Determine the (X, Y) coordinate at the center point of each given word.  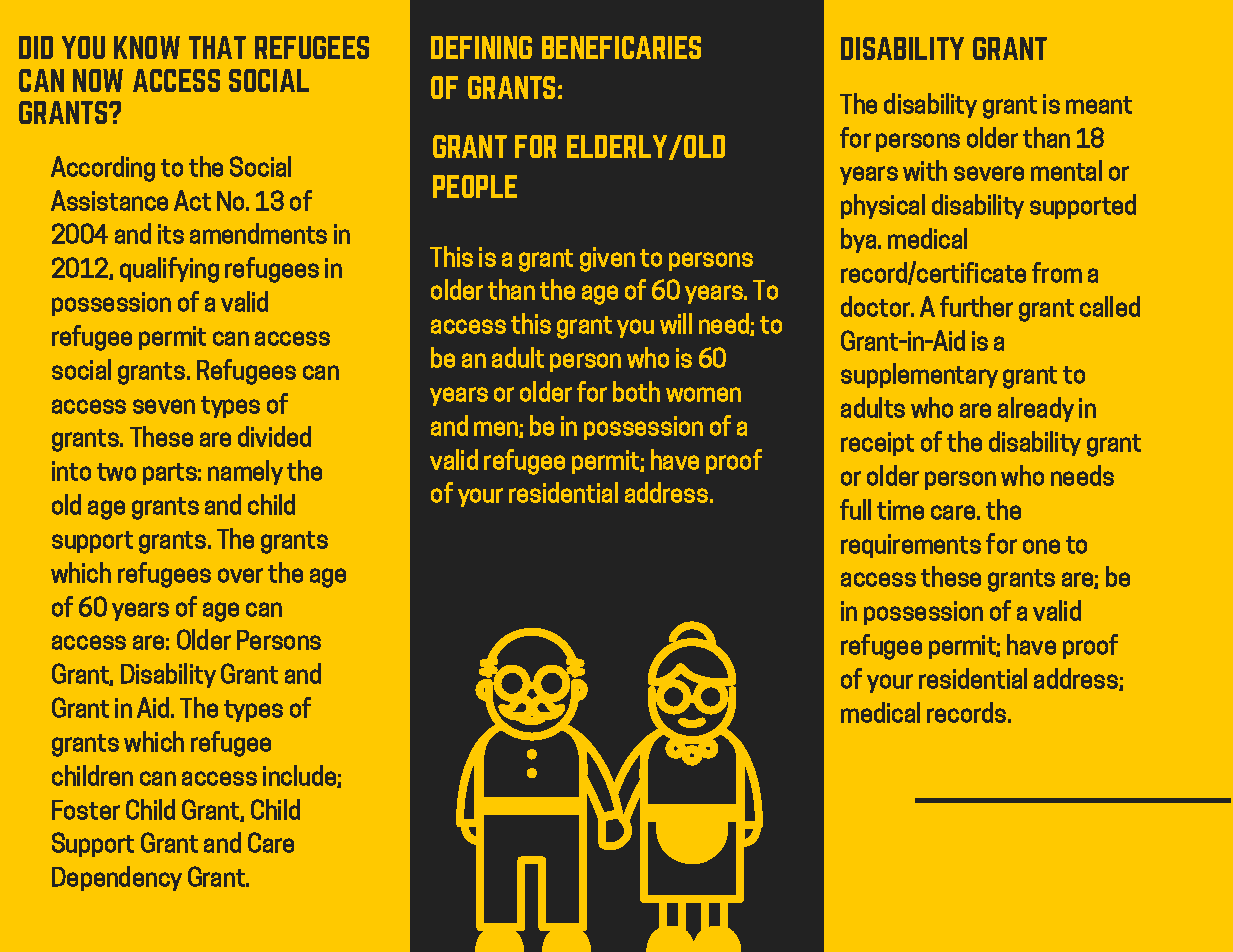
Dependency (117, 878)
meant (1099, 105)
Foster (86, 810)
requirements (911, 546)
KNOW (147, 47)
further (976, 306)
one (1041, 546)
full (855, 509)
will (676, 323)
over (240, 575)
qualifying (169, 270)
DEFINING (481, 47)
